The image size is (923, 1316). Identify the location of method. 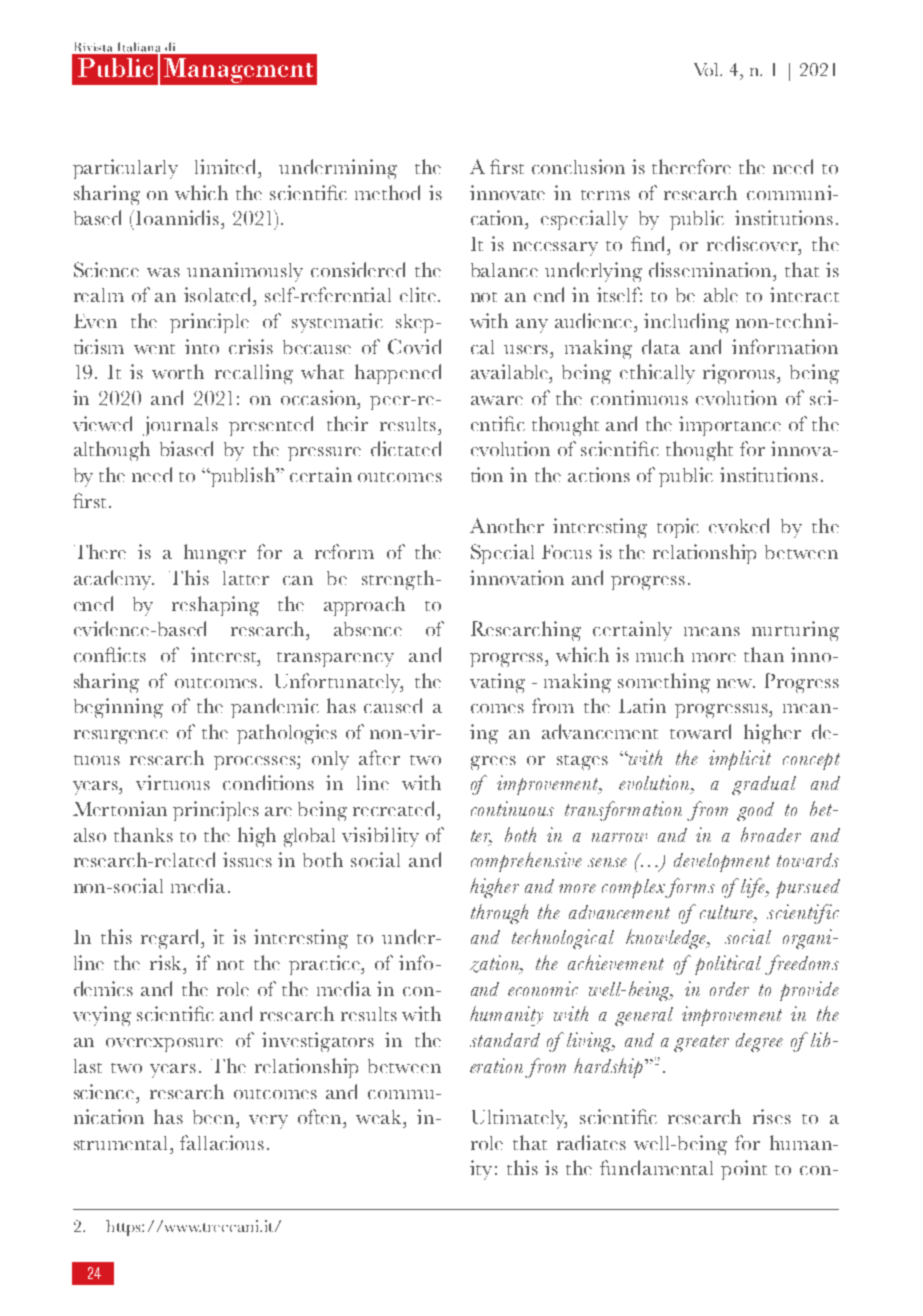
(387, 192).
